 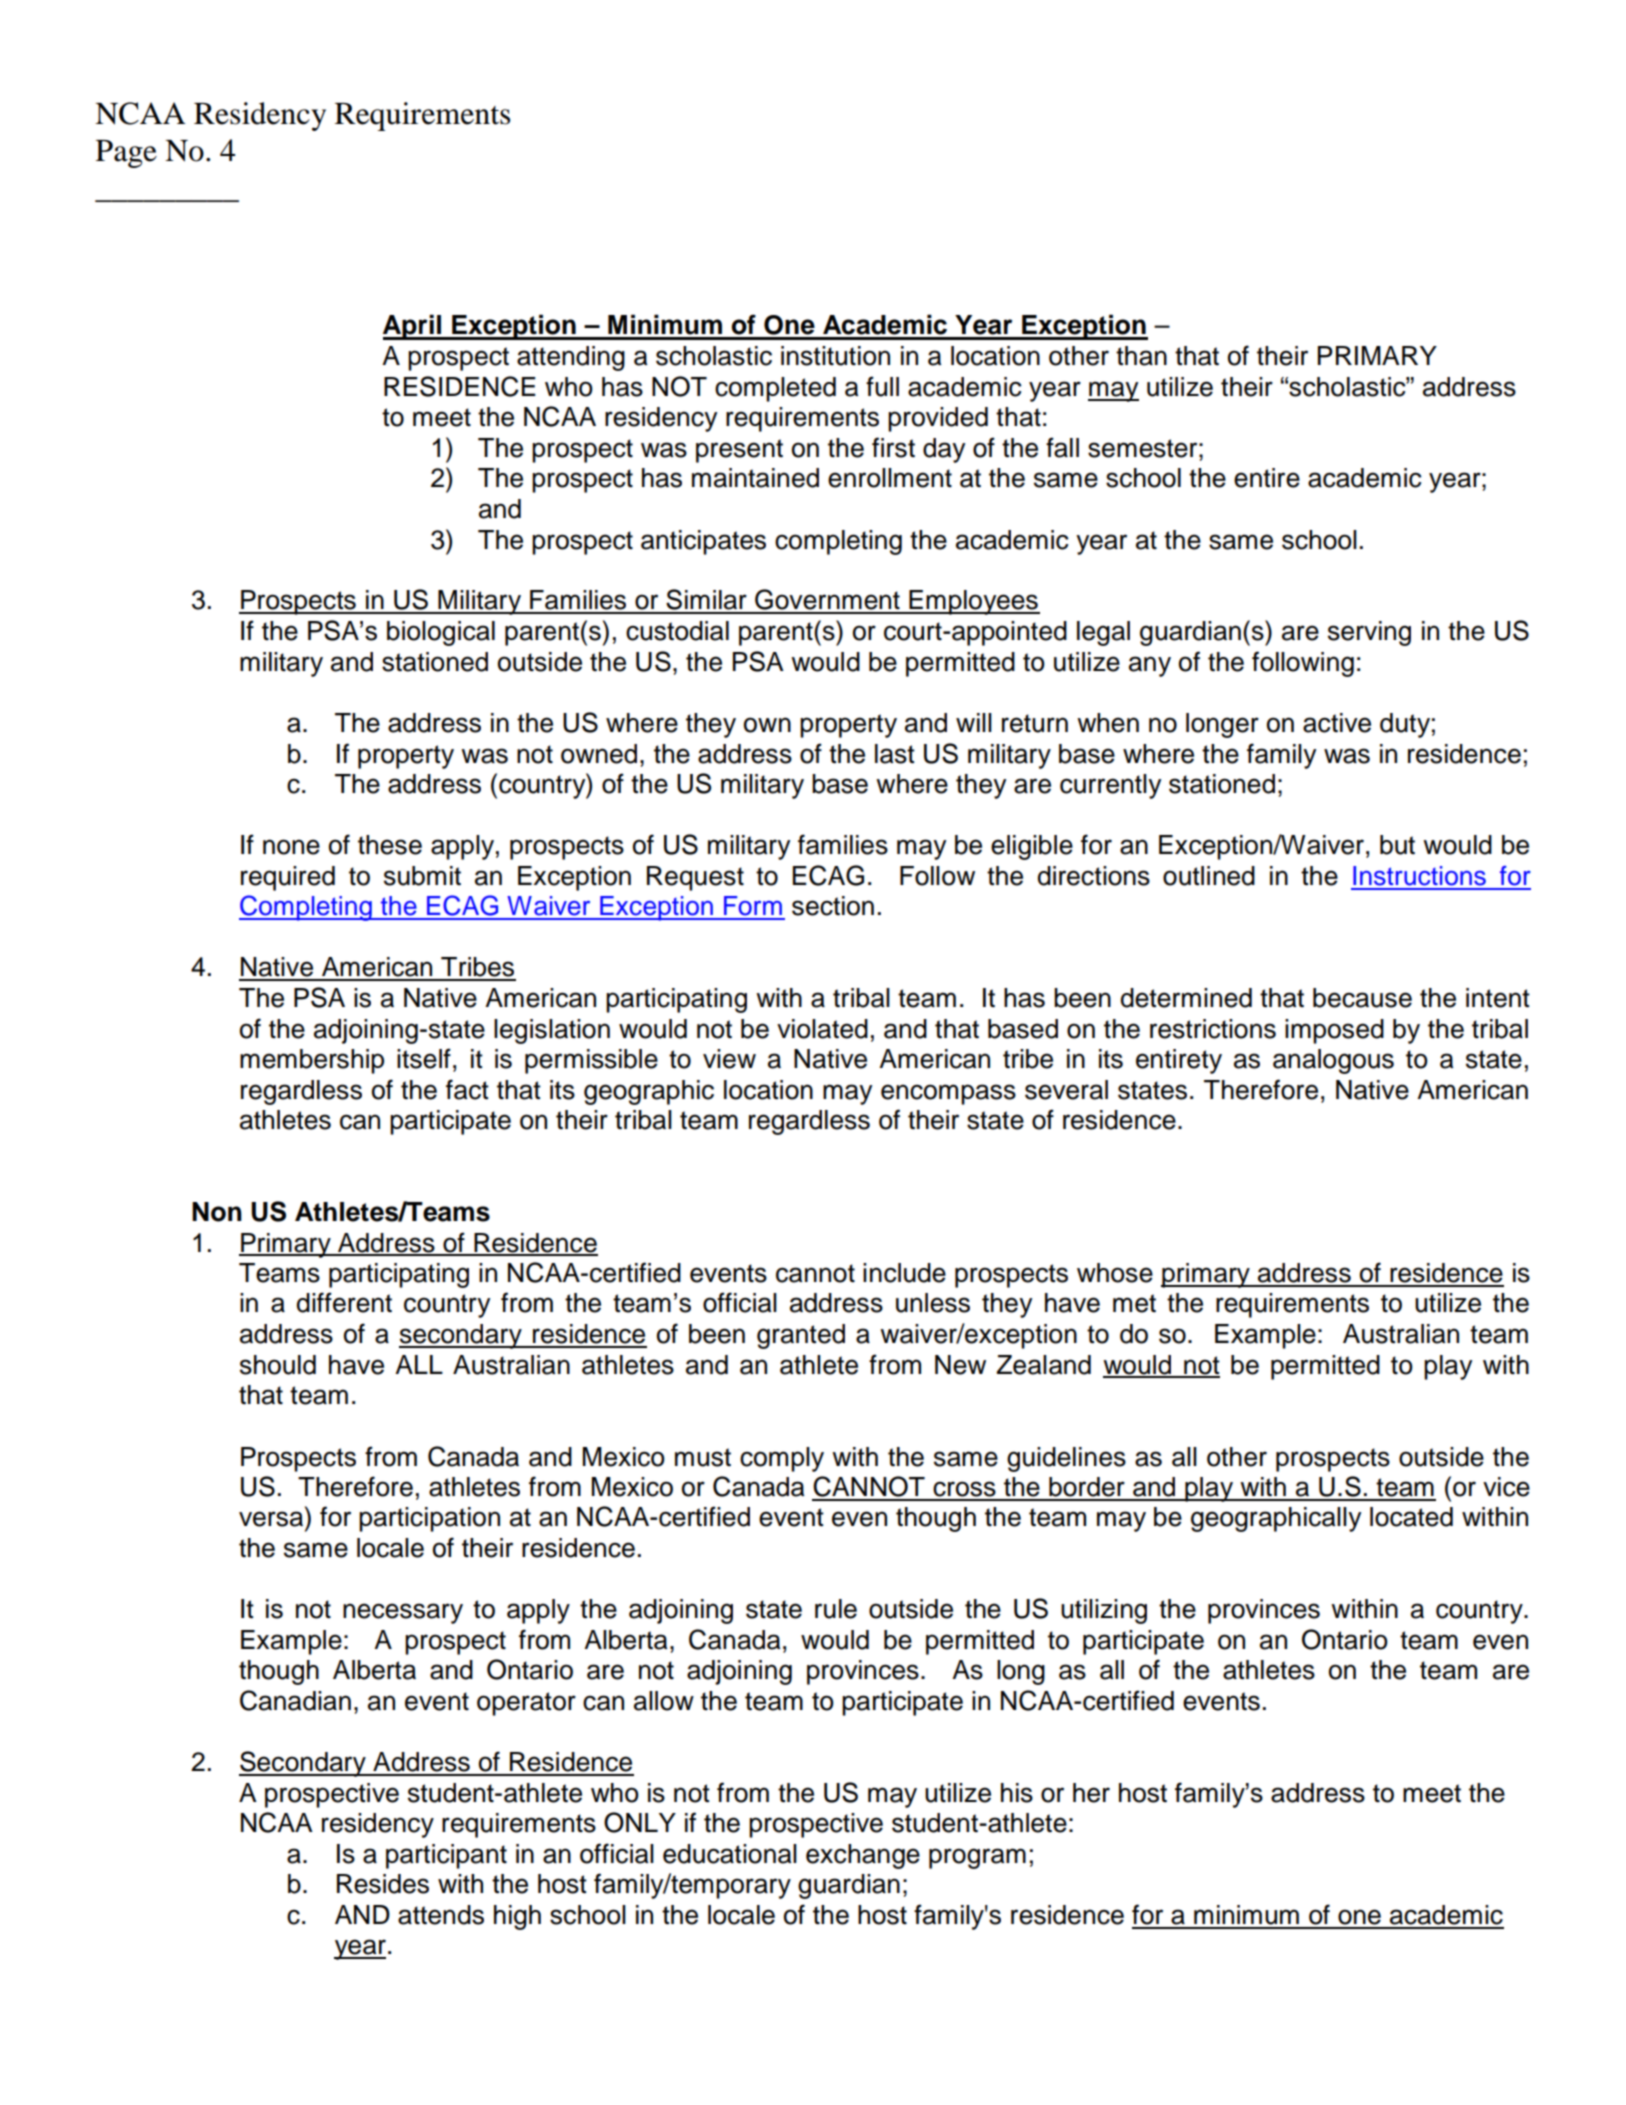 What do you see at coordinates (383, 1884) in the screenshot?
I see `Resides` at bounding box center [383, 1884].
